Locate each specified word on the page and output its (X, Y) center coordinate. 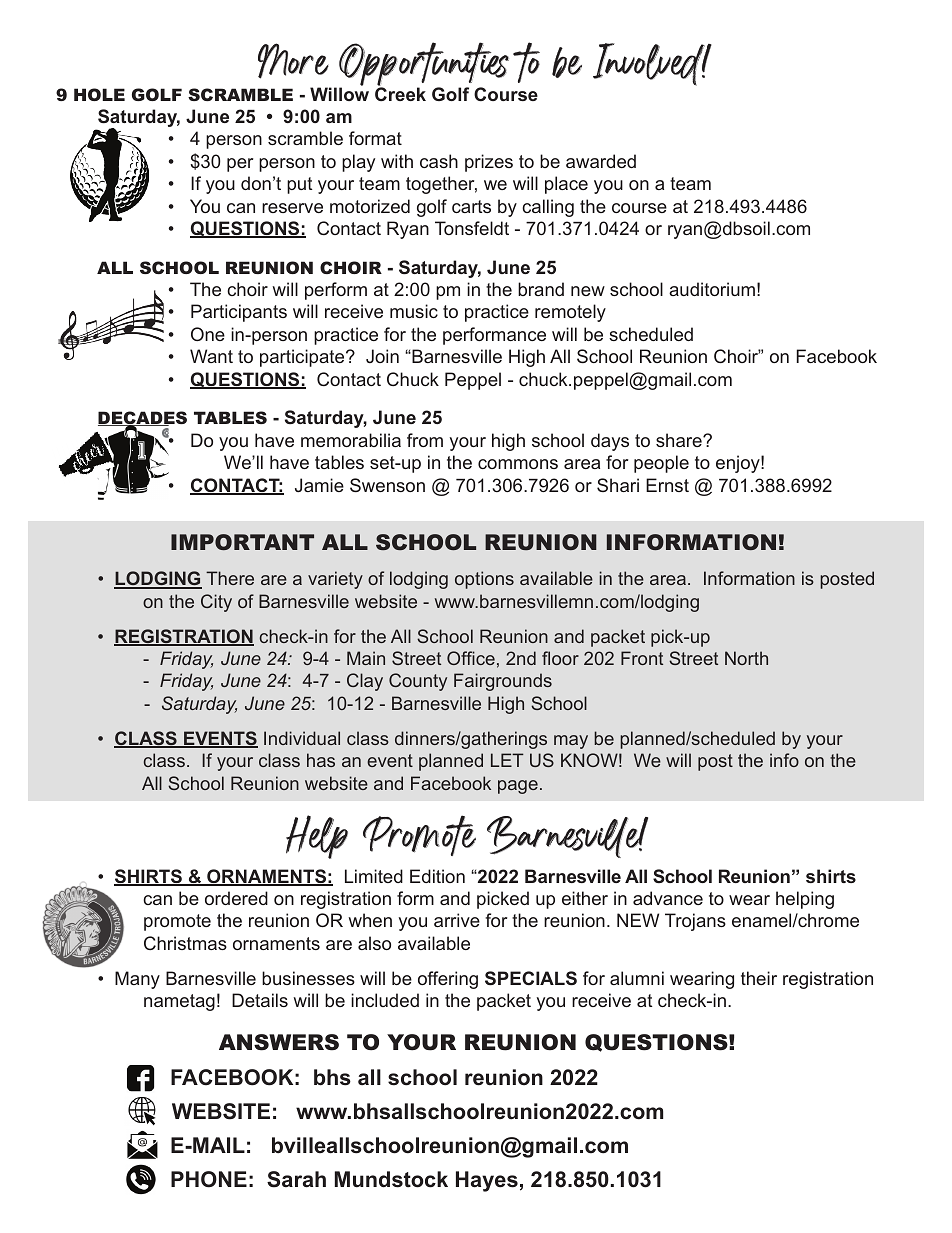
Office (471, 658)
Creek (400, 93)
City (216, 603)
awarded (601, 161)
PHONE (209, 1179)
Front (642, 658)
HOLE (99, 94)
